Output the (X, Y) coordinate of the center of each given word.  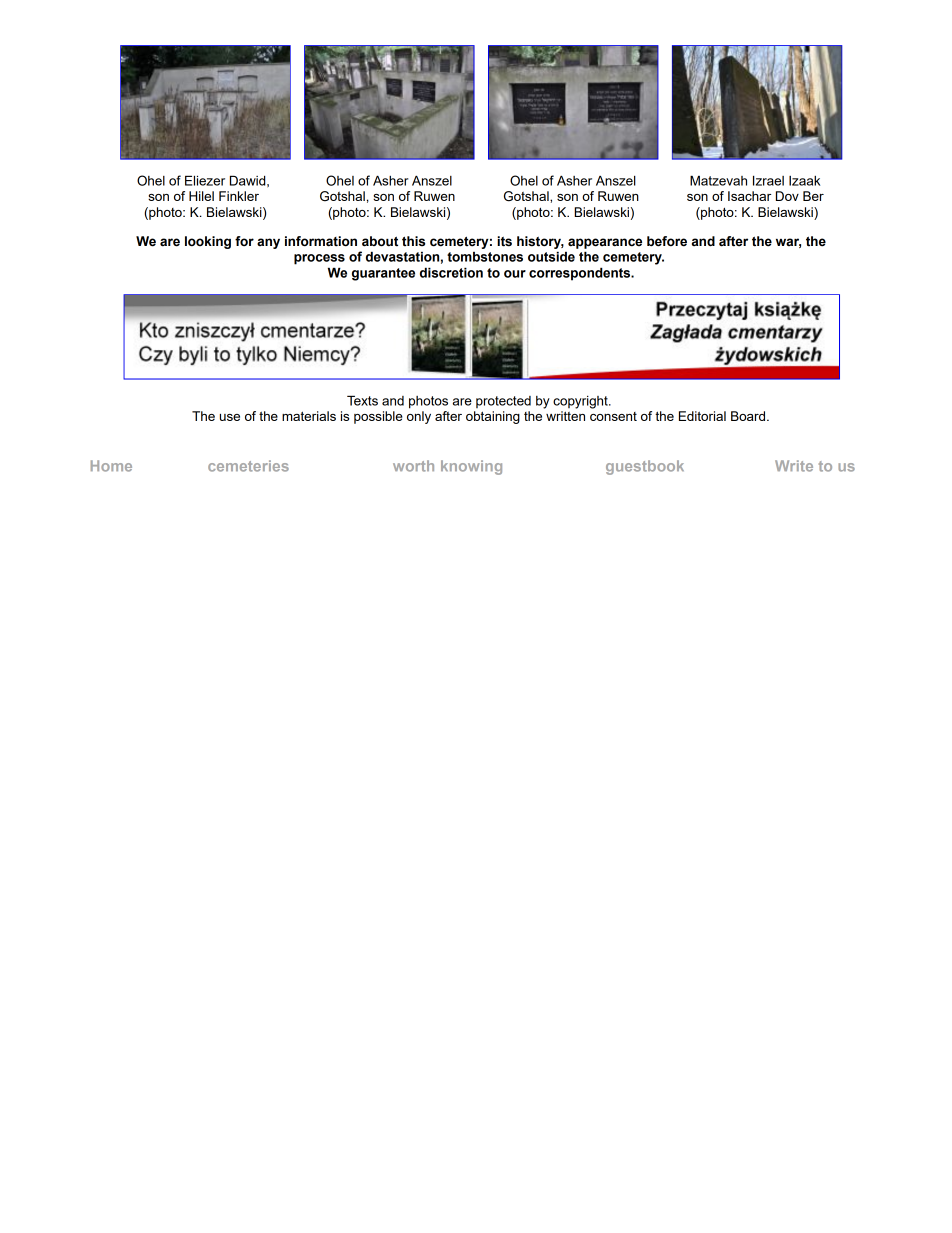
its (504, 241)
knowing (471, 467)
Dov (787, 196)
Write (794, 466)
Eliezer (205, 180)
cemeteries (248, 466)
